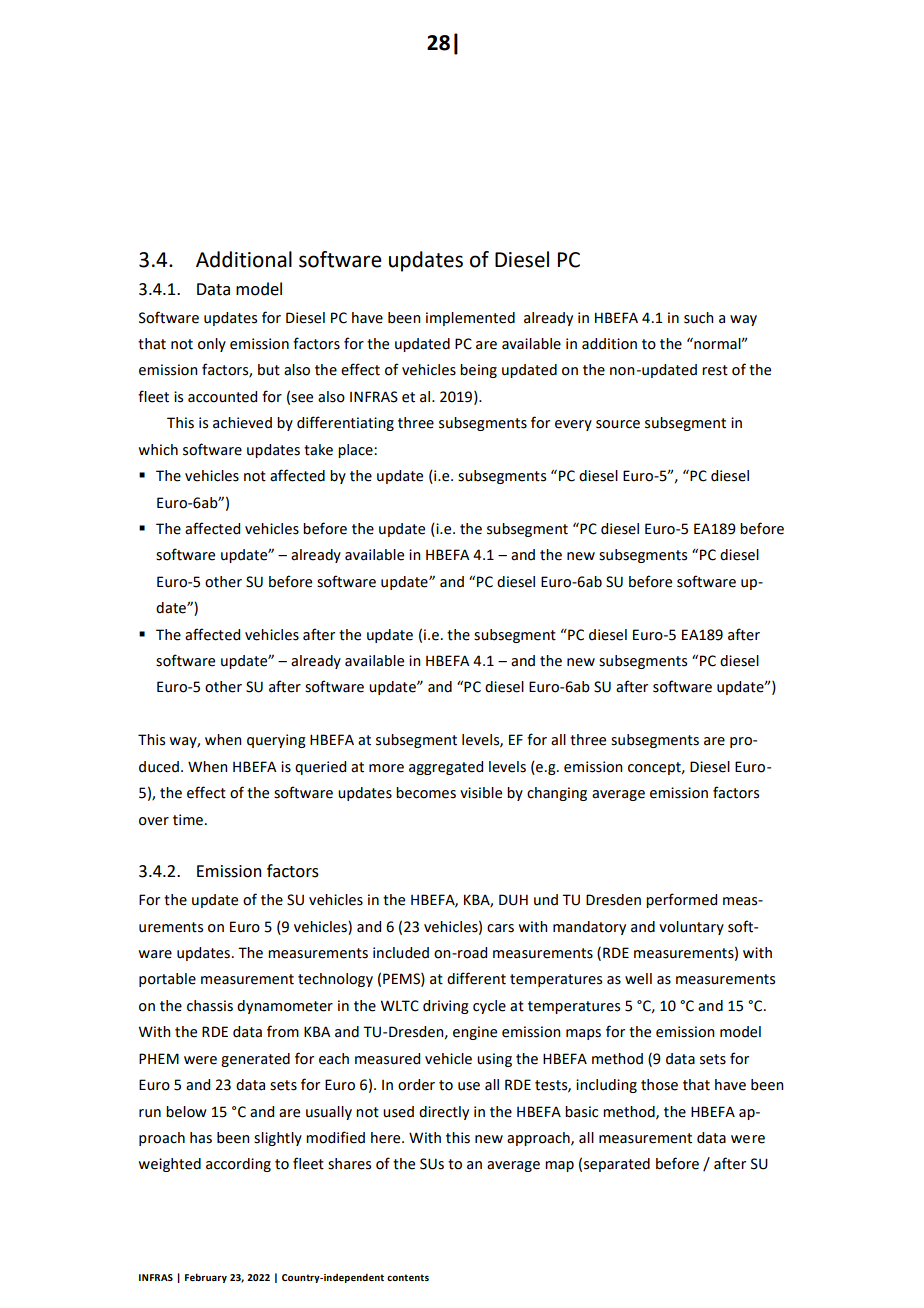 This image has width=924, height=1308. What do you see at coordinates (426, 793) in the image?
I see `becomes` at bounding box center [426, 793].
